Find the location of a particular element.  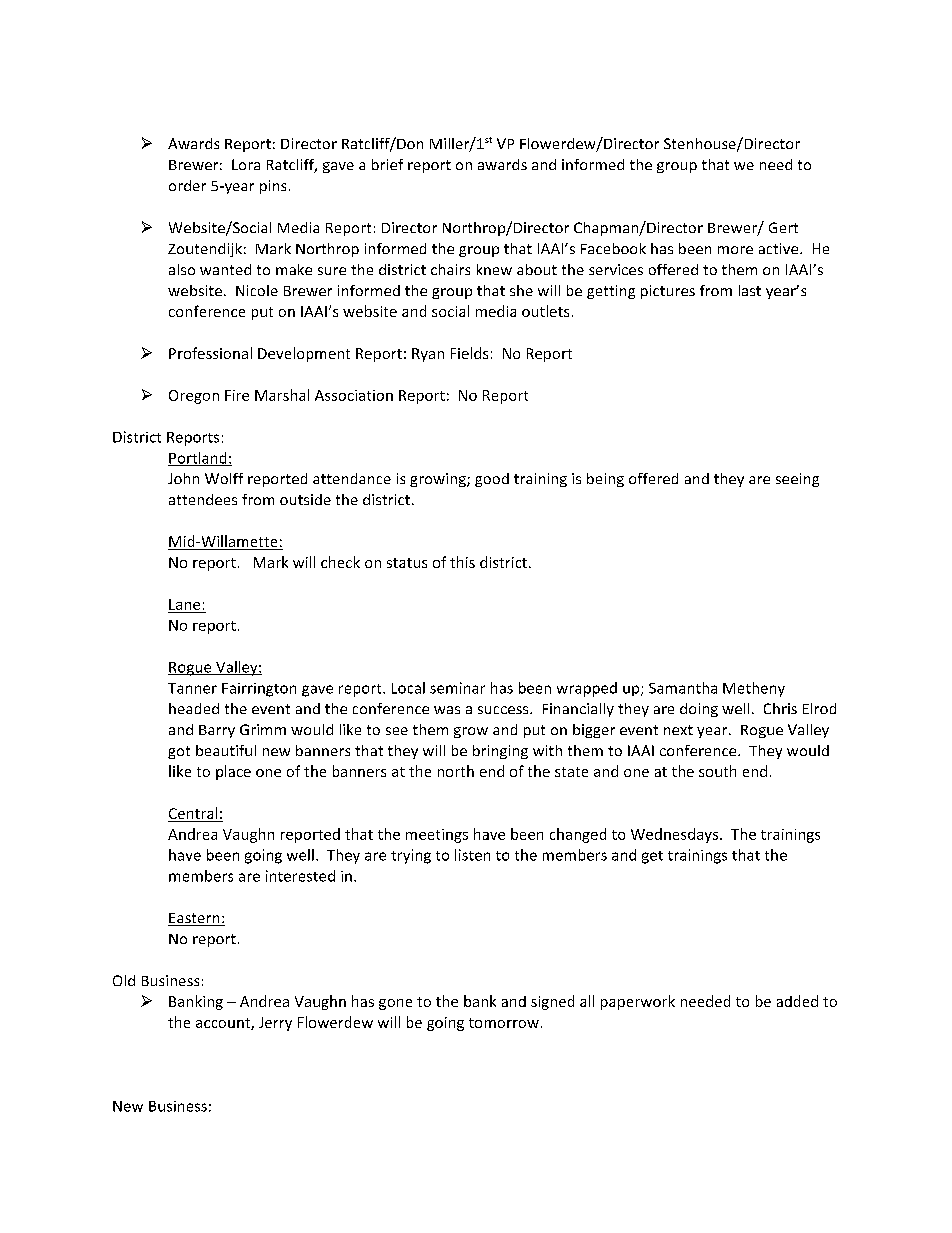

Jerry is located at coordinates (275, 1024).
